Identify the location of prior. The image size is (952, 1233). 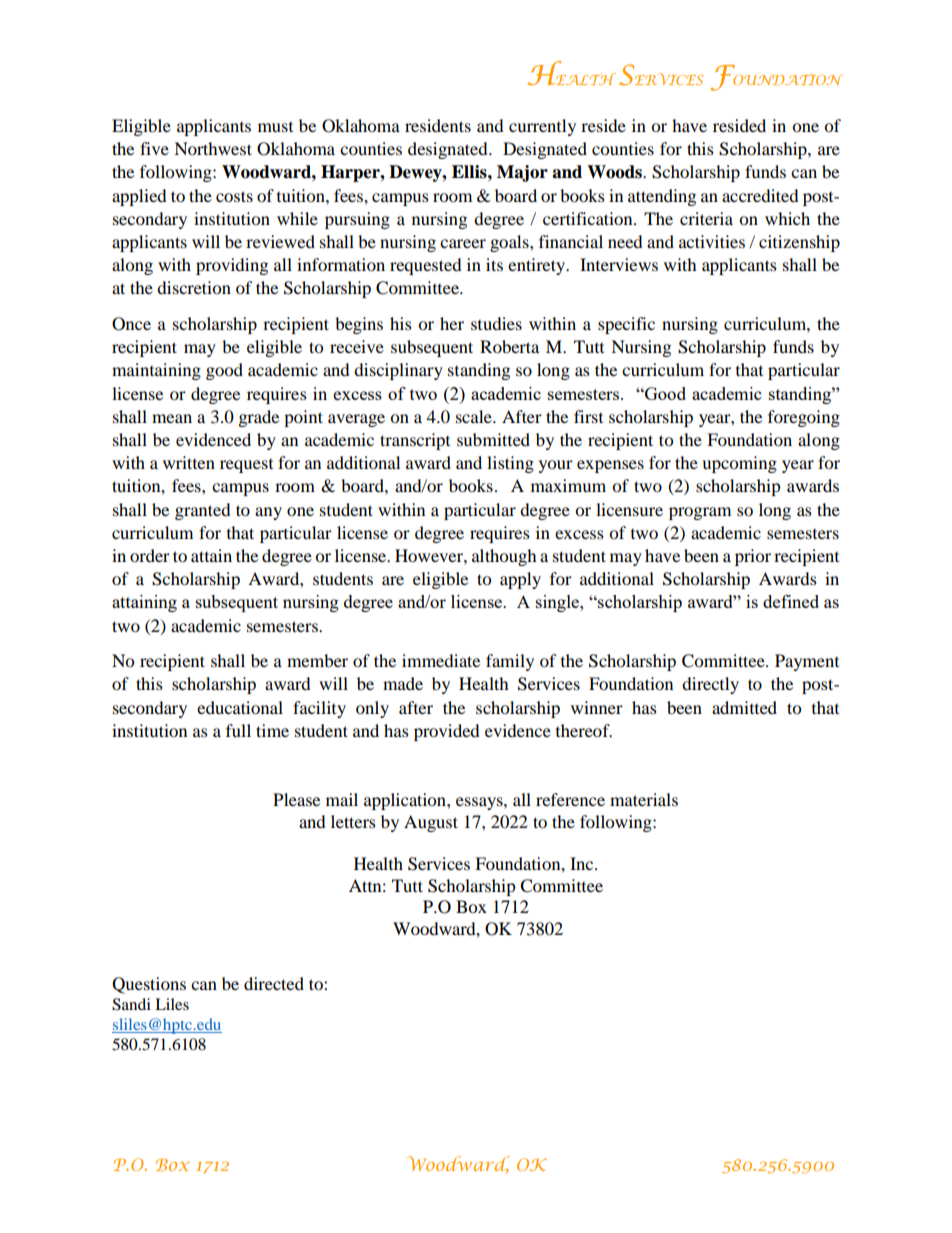
(753, 557).
